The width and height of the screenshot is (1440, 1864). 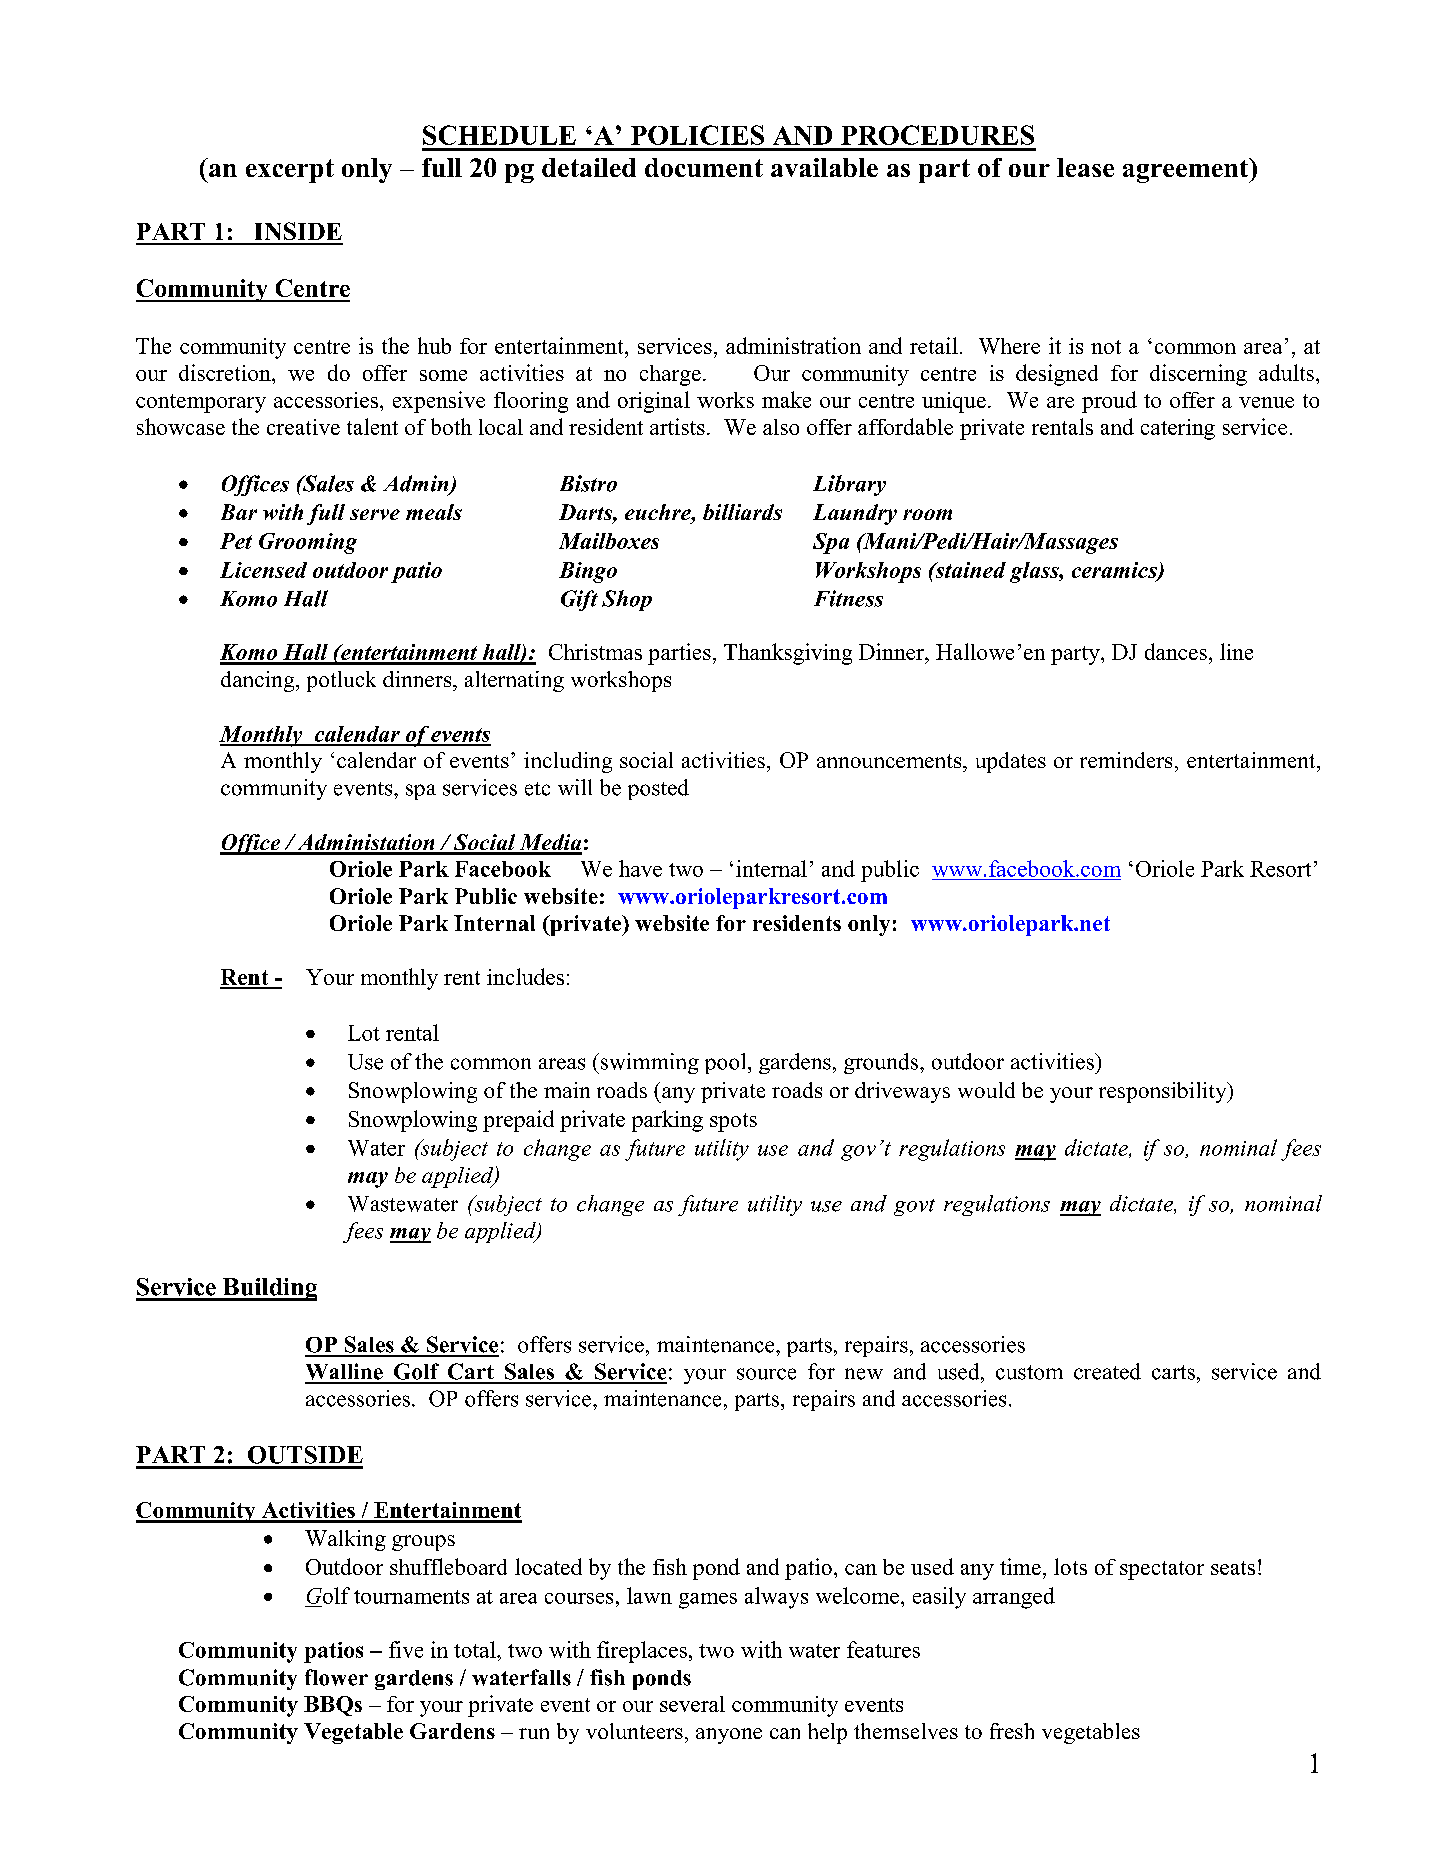 I want to click on excerpt, so click(x=290, y=171).
